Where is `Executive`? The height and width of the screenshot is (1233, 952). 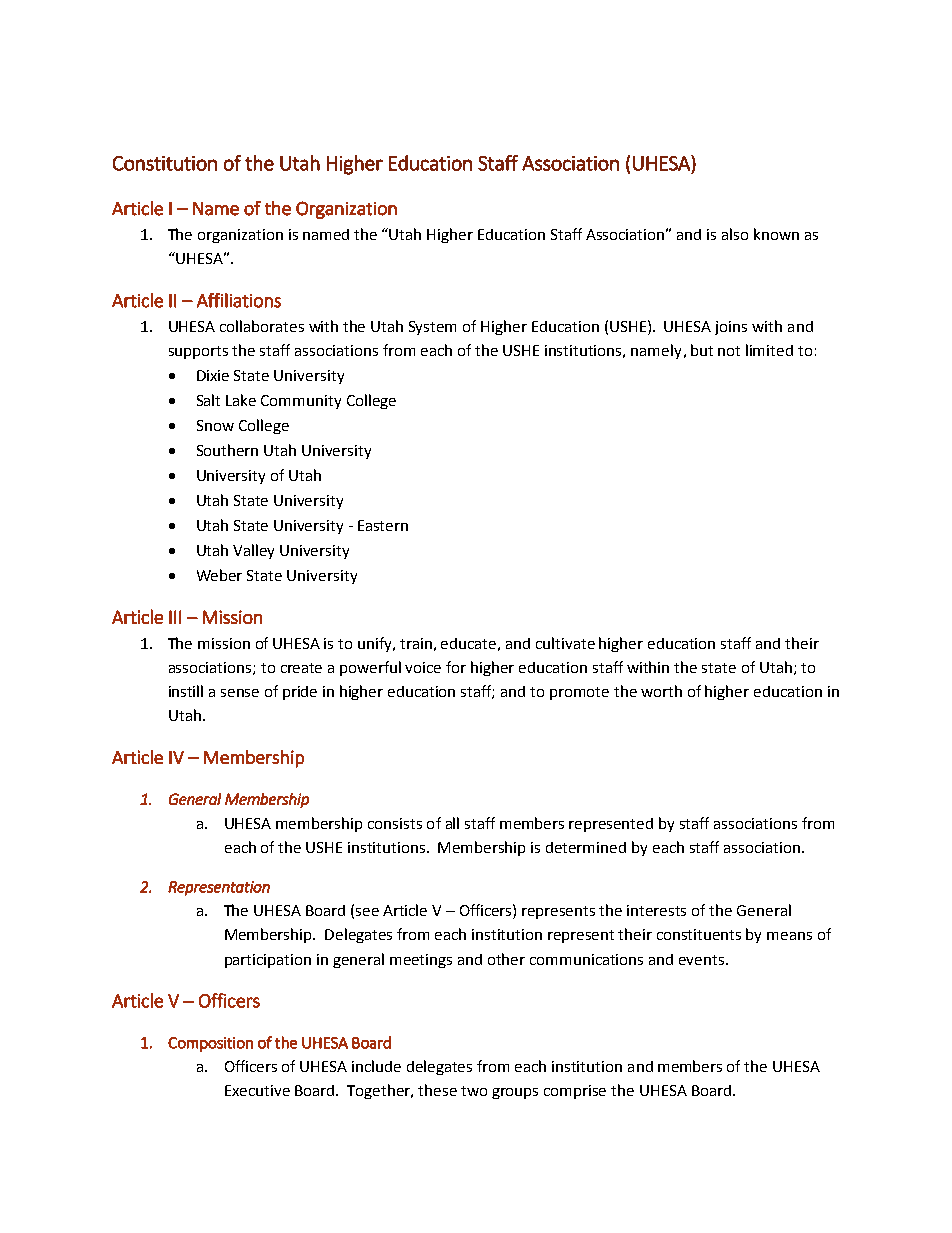 Executive is located at coordinates (257, 1090).
